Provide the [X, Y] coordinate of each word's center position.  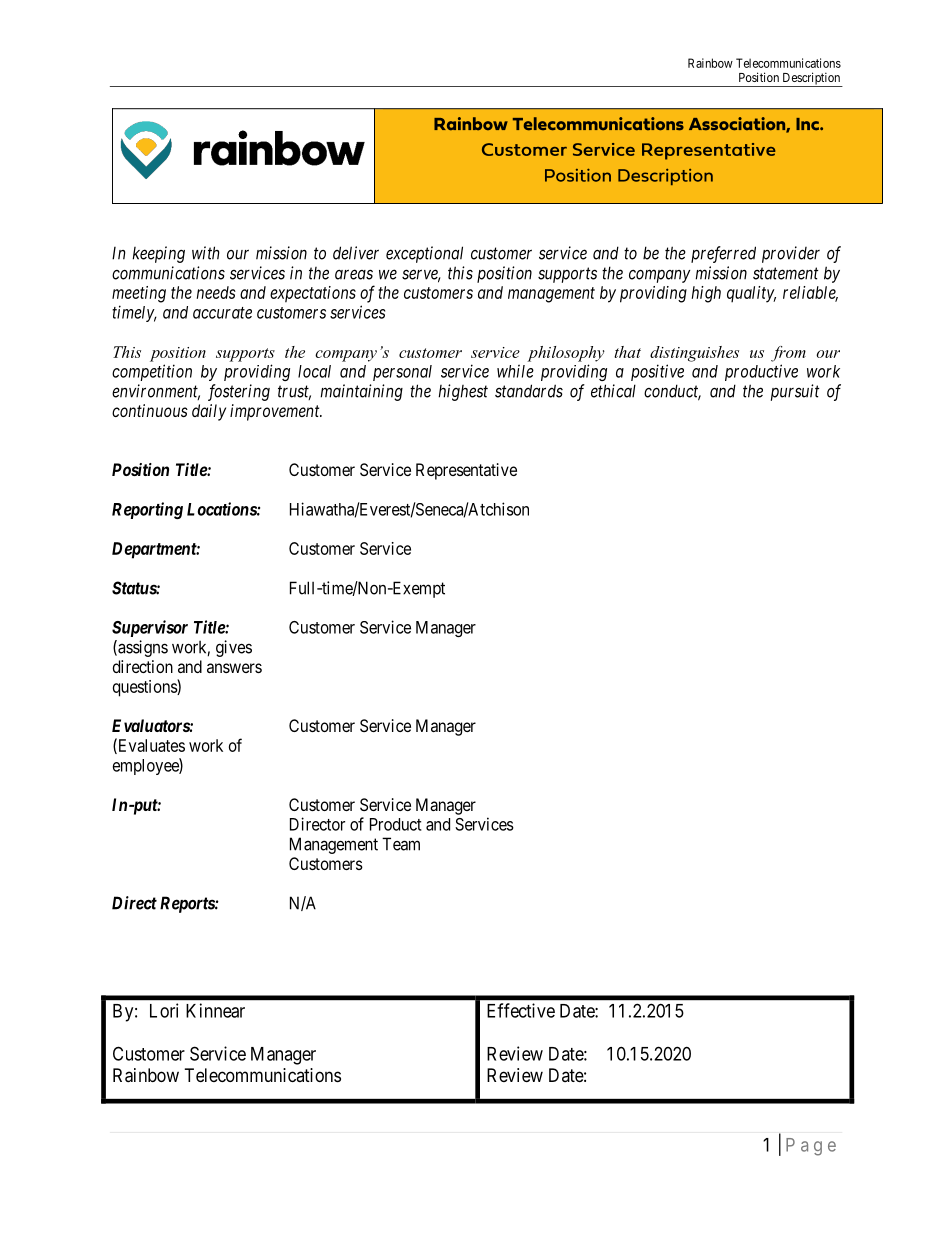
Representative [466, 471]
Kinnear [215, 1010]
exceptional [424, 254]
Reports [188, 904]
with [206, 253]
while [515, 371]
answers [234, 668]
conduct [672, 392]
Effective [521, 1010]
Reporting [147, 510]
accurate [222, 313]
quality [751, 294]
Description [811, 79]
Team [401, 844]
